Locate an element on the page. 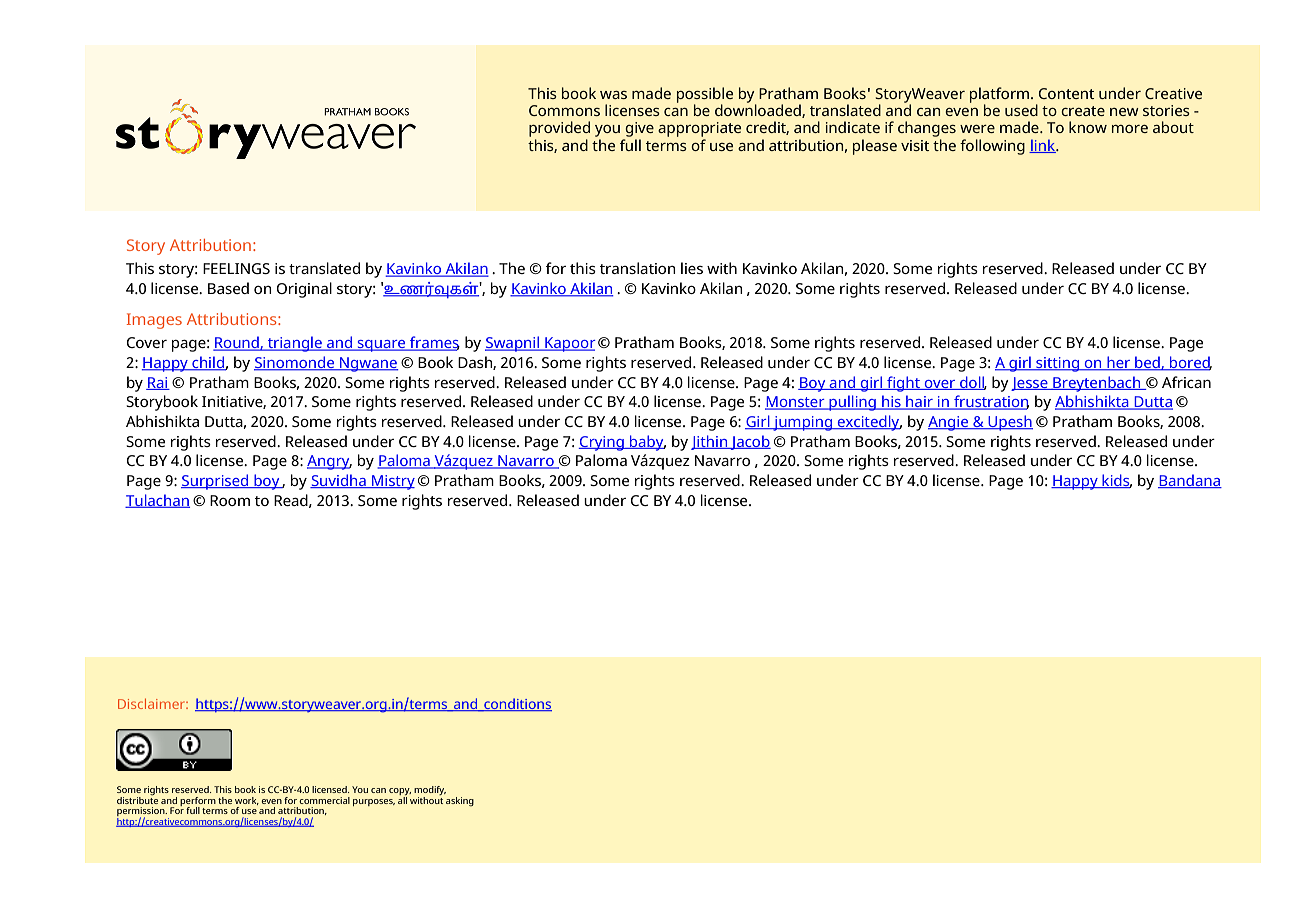 The height and width of the image is (924, 1308). work is located at coordinates (247, 801).
